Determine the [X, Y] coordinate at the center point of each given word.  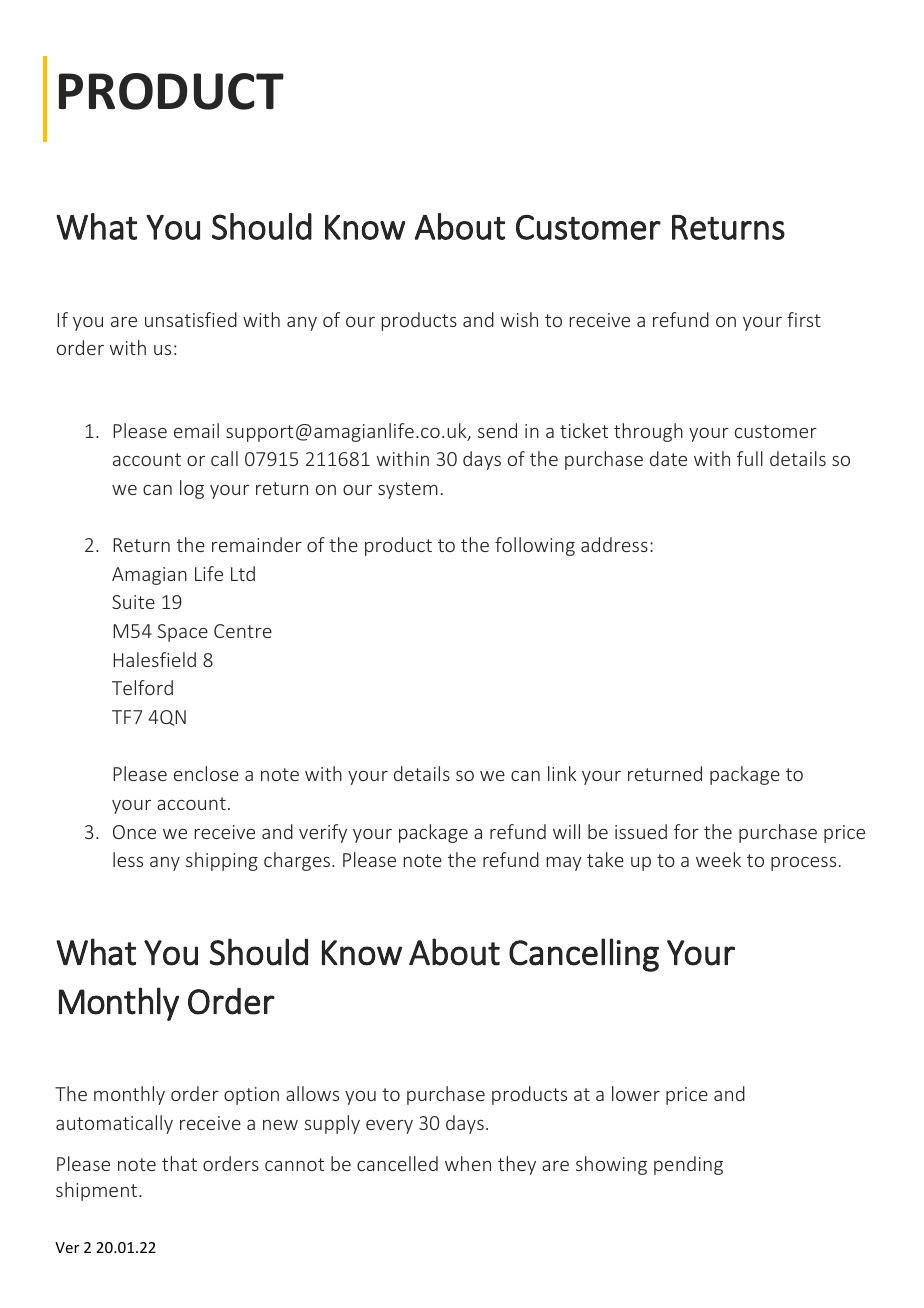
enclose [206, 773]
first [804, 319]
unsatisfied [191, 319]
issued [641, 831]
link [562, 773]
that [179, 1163]
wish [519, 319]
